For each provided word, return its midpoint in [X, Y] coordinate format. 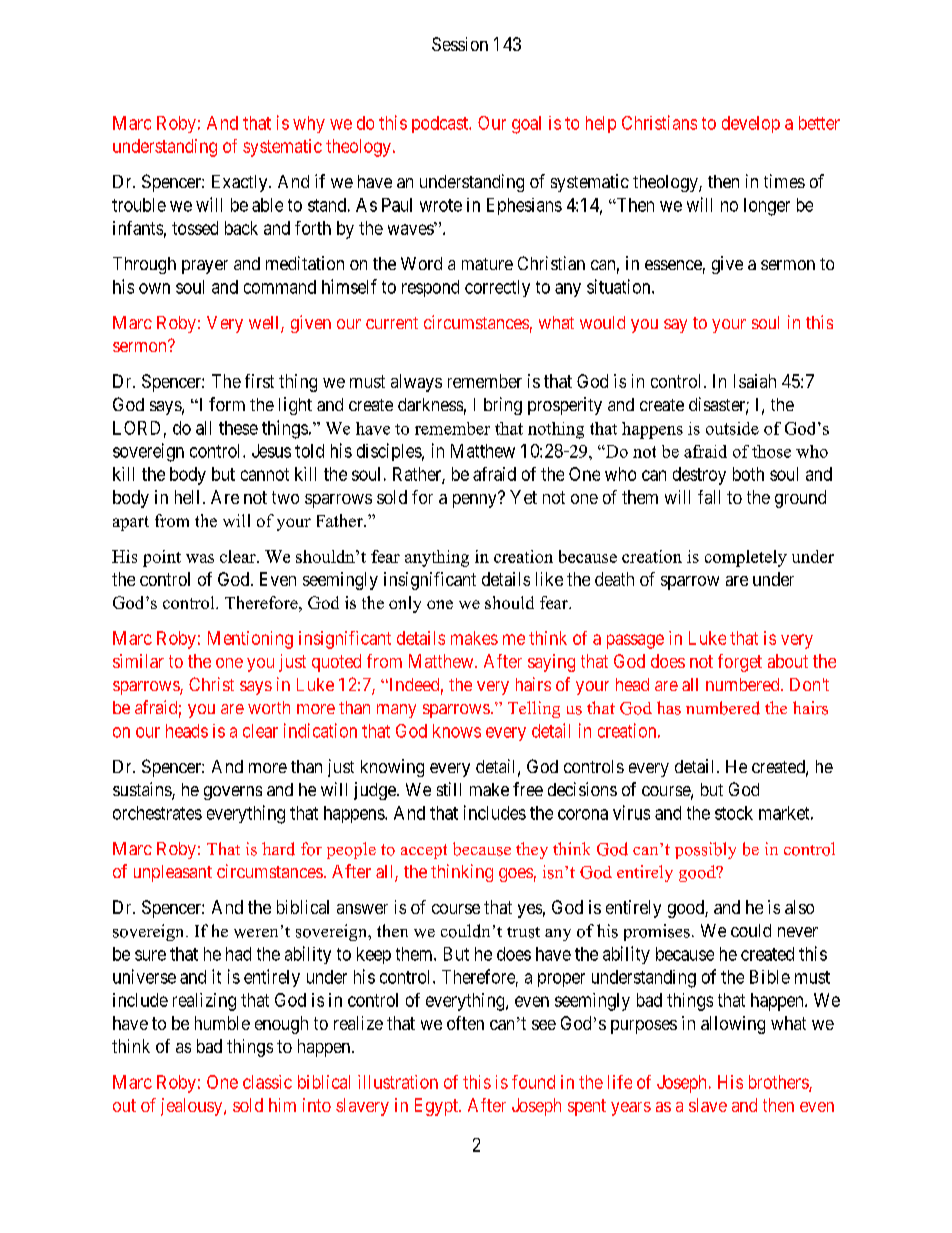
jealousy [193, 1107]
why [309, 124]
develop [751, 124]
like [549, 579]
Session [460, 44]
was [200, 558]
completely [746, 558]
